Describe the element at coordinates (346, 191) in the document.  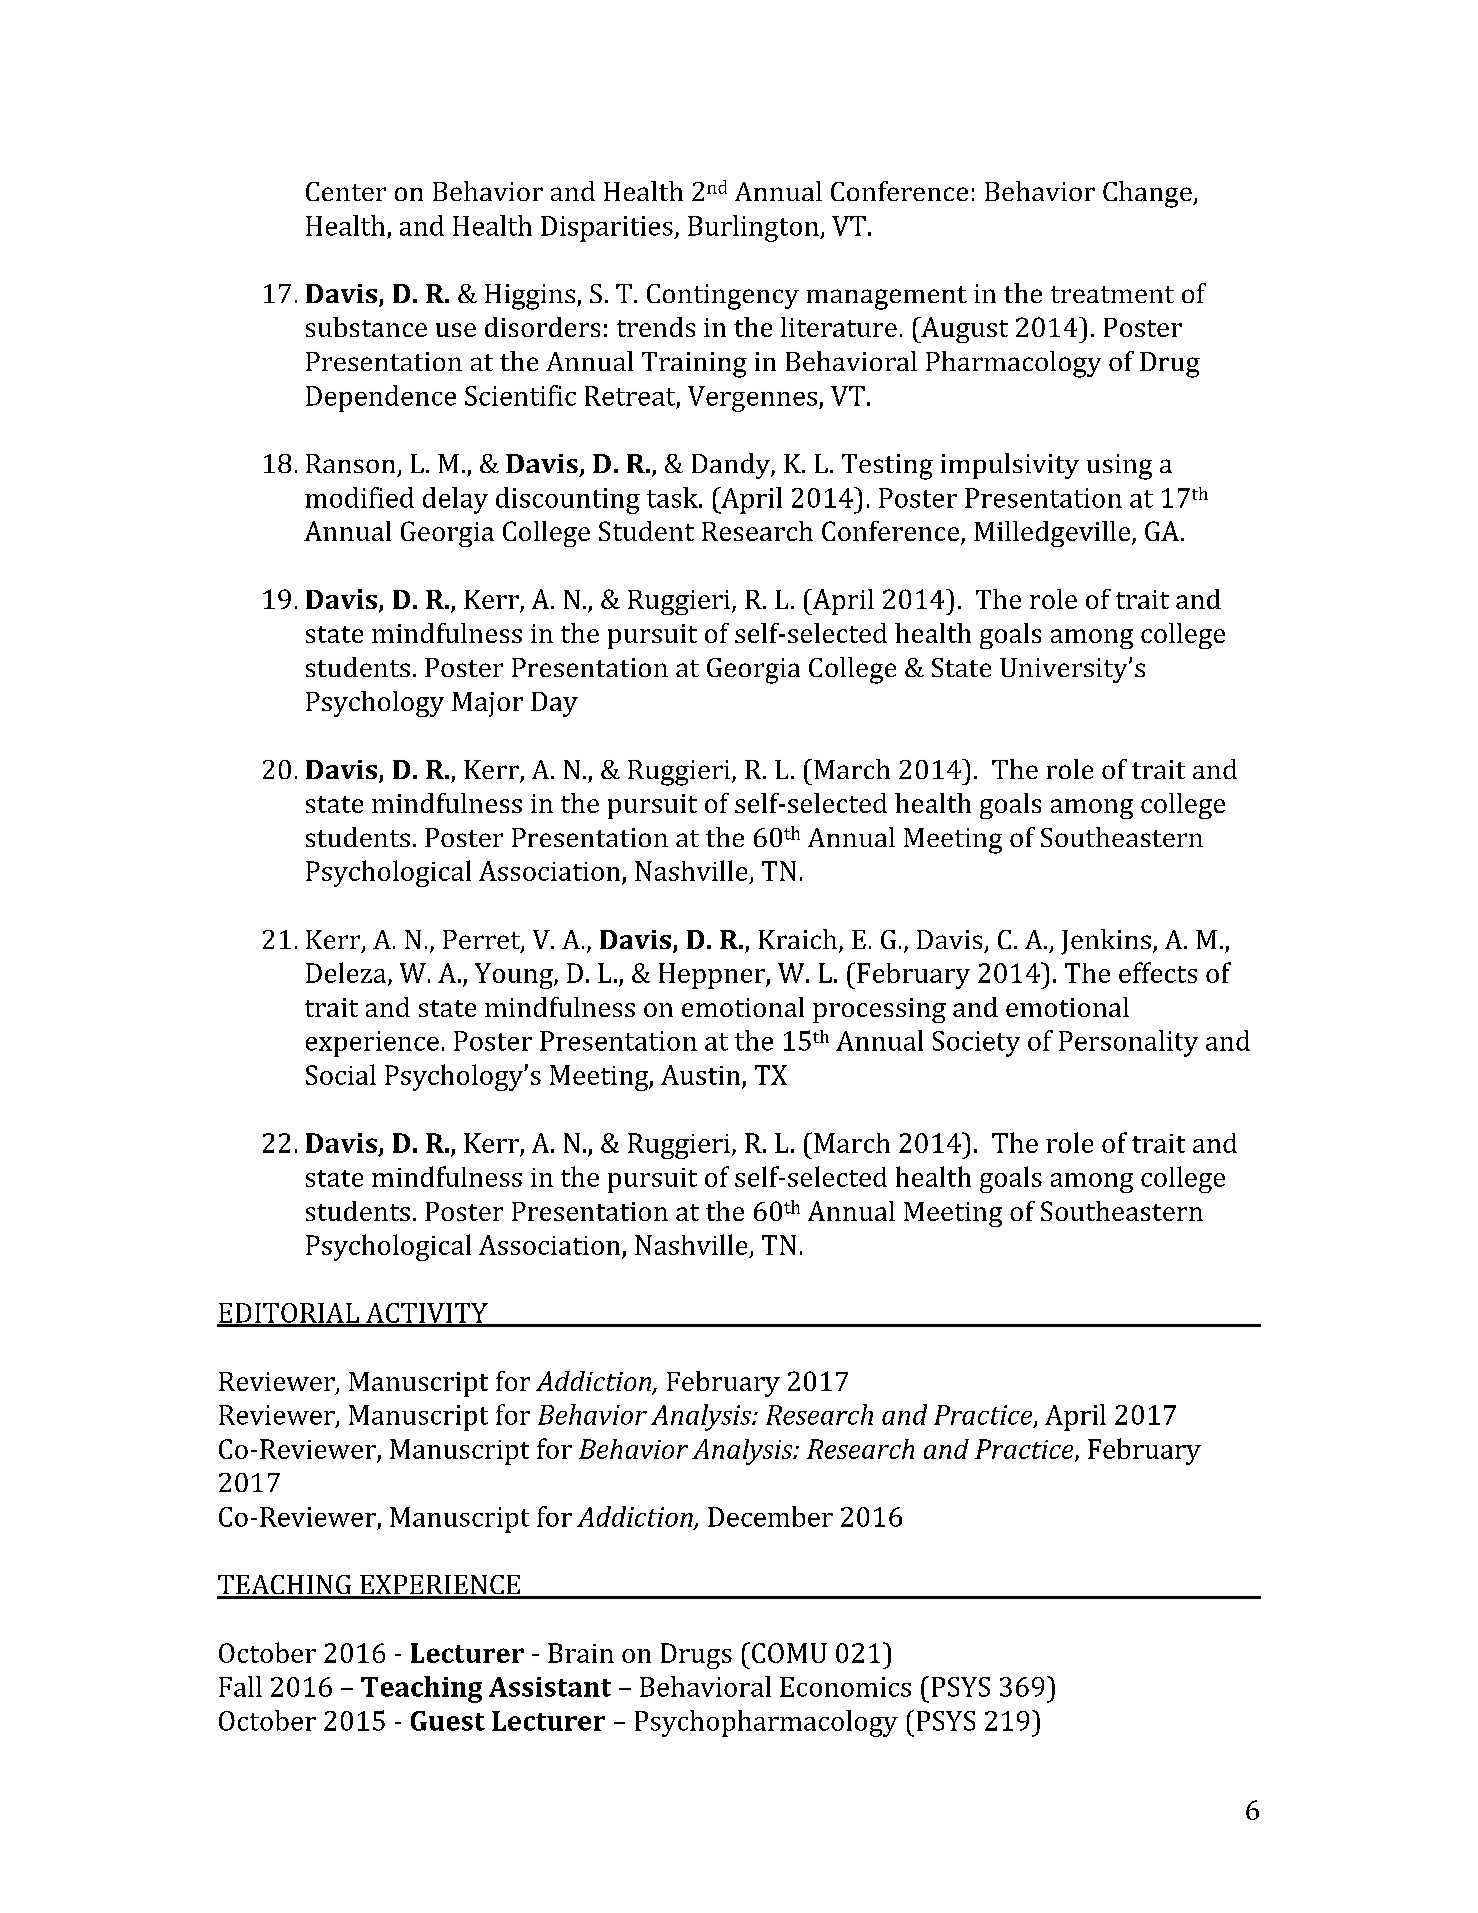
I see `Center` at that location.
